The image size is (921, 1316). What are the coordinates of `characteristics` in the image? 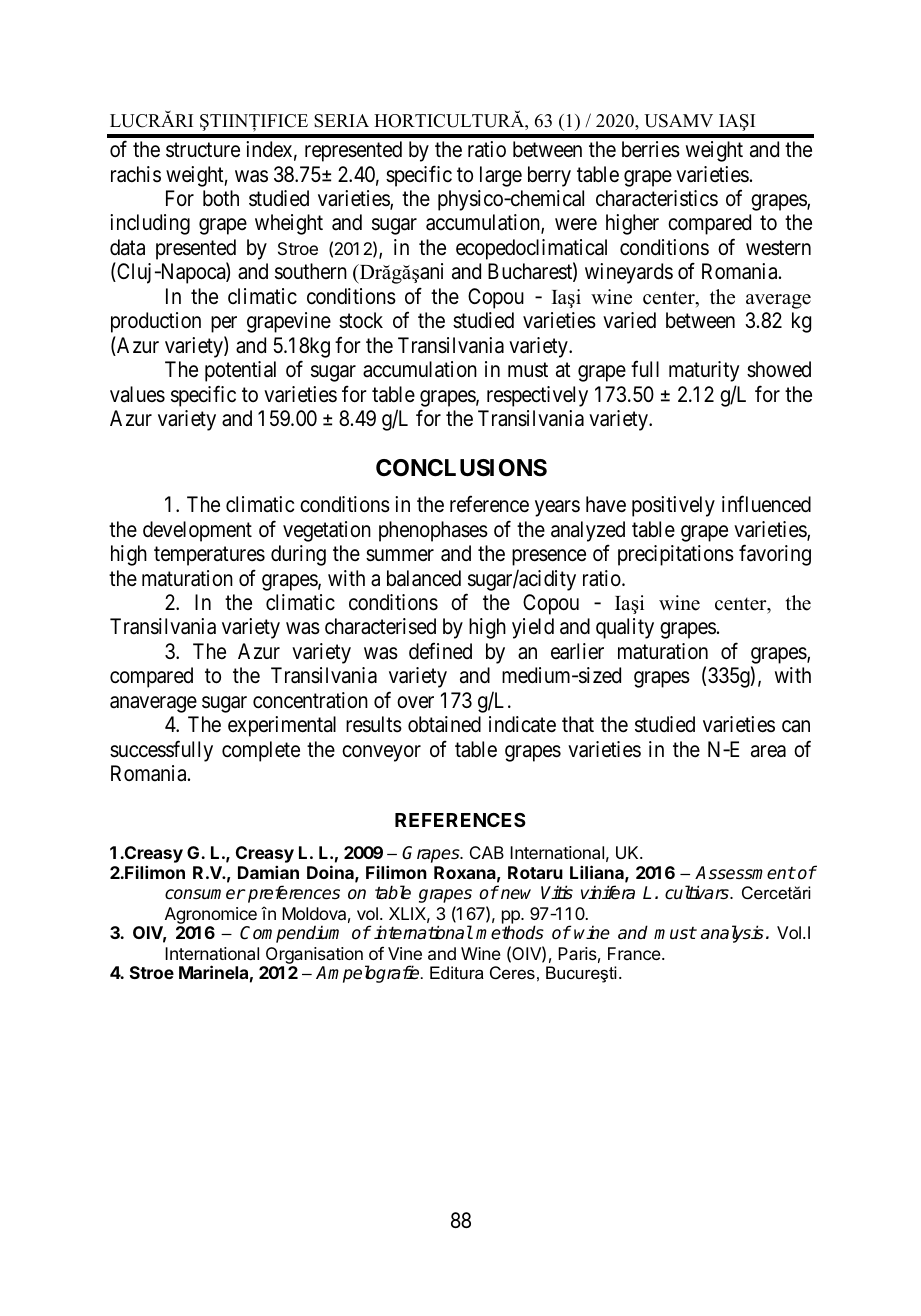 It's located at (657, 198).
